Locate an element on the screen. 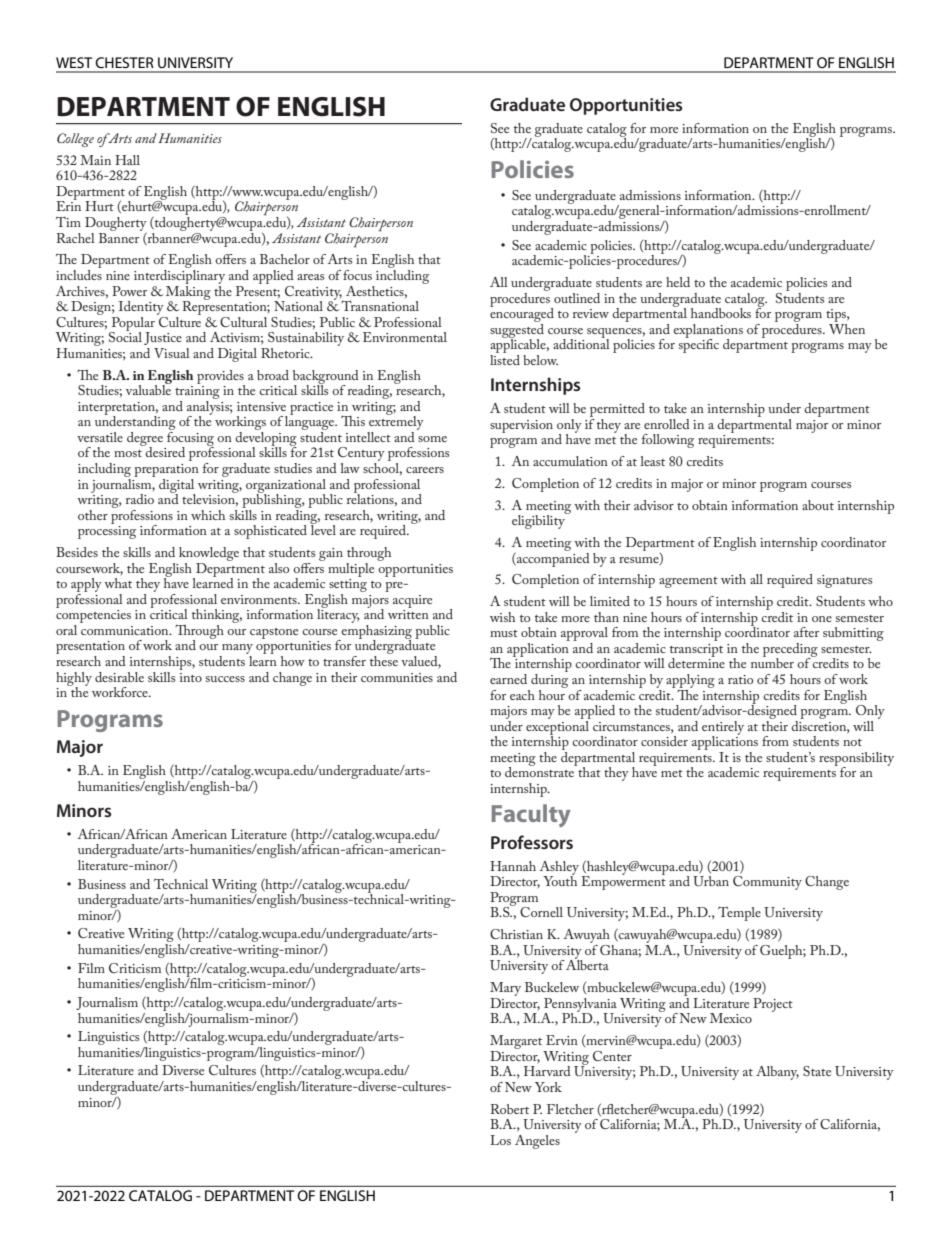 The width and height of the screenshot is (952, 1233). Film is located at coordinates (91, 968).
